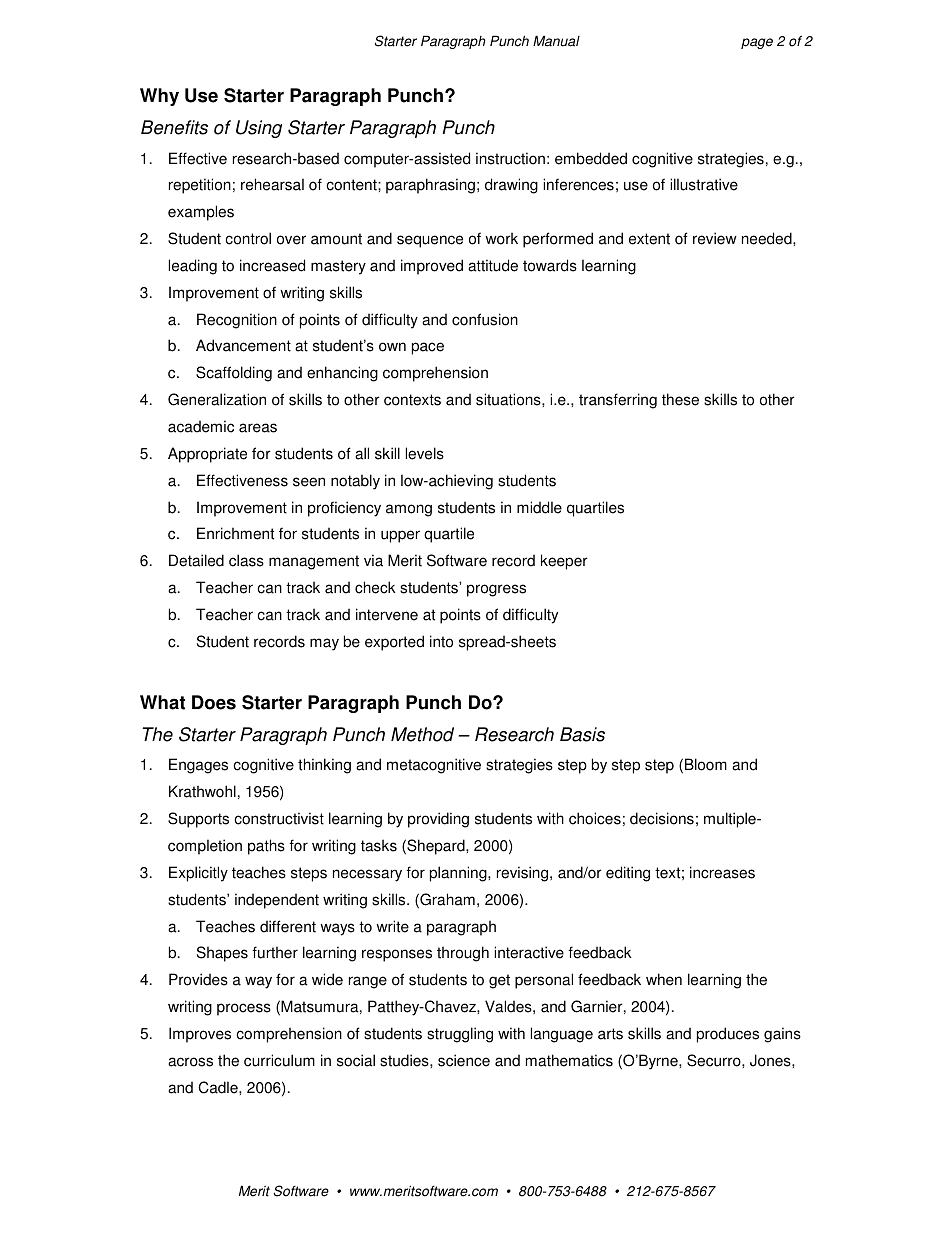 Image resolution: width=952 pixels, height=1233 pixels. What do you see at coordinates (680, 399) in the document?
I see `these` at bounding box center [680, 399].
